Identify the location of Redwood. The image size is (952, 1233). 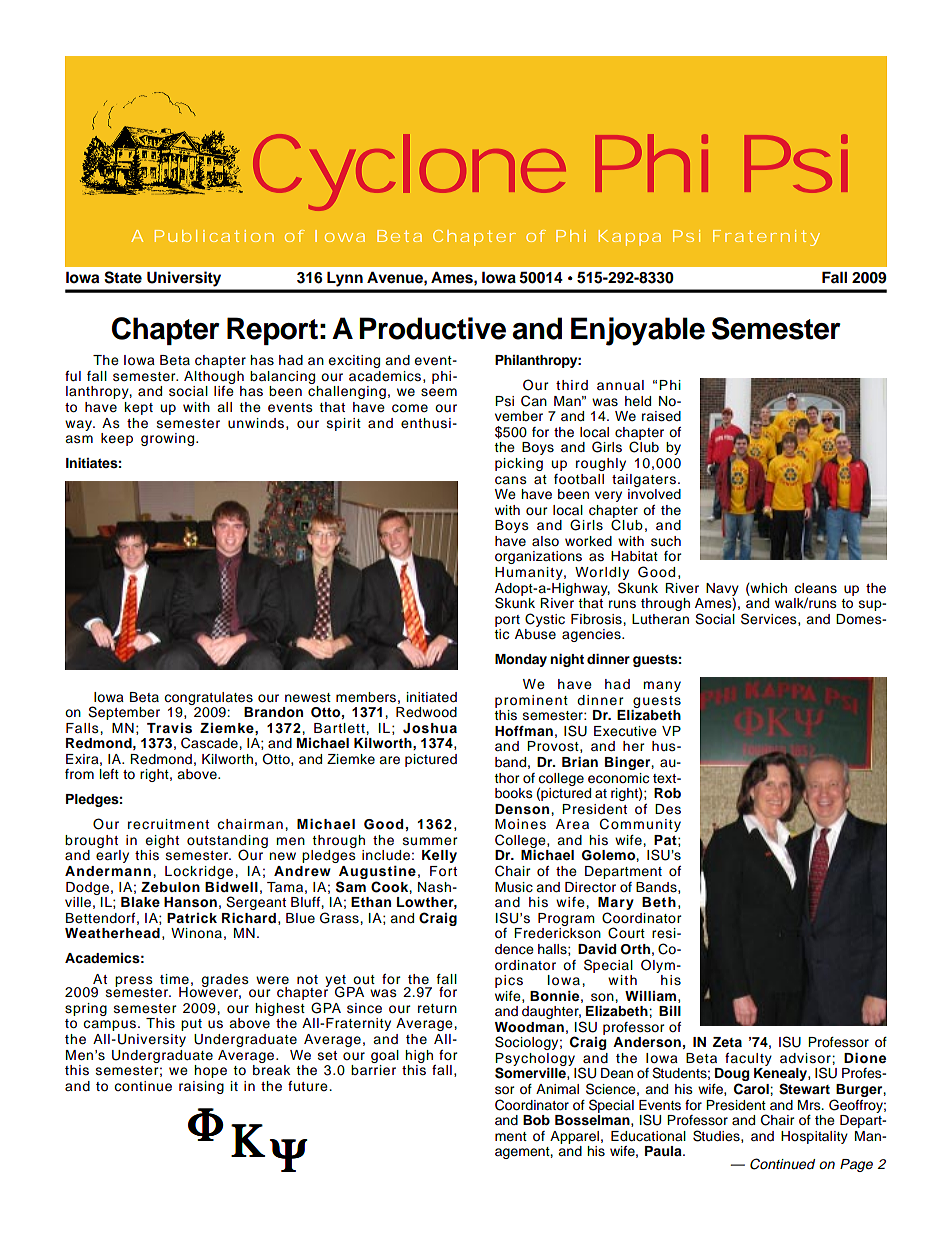
(426, 712).
